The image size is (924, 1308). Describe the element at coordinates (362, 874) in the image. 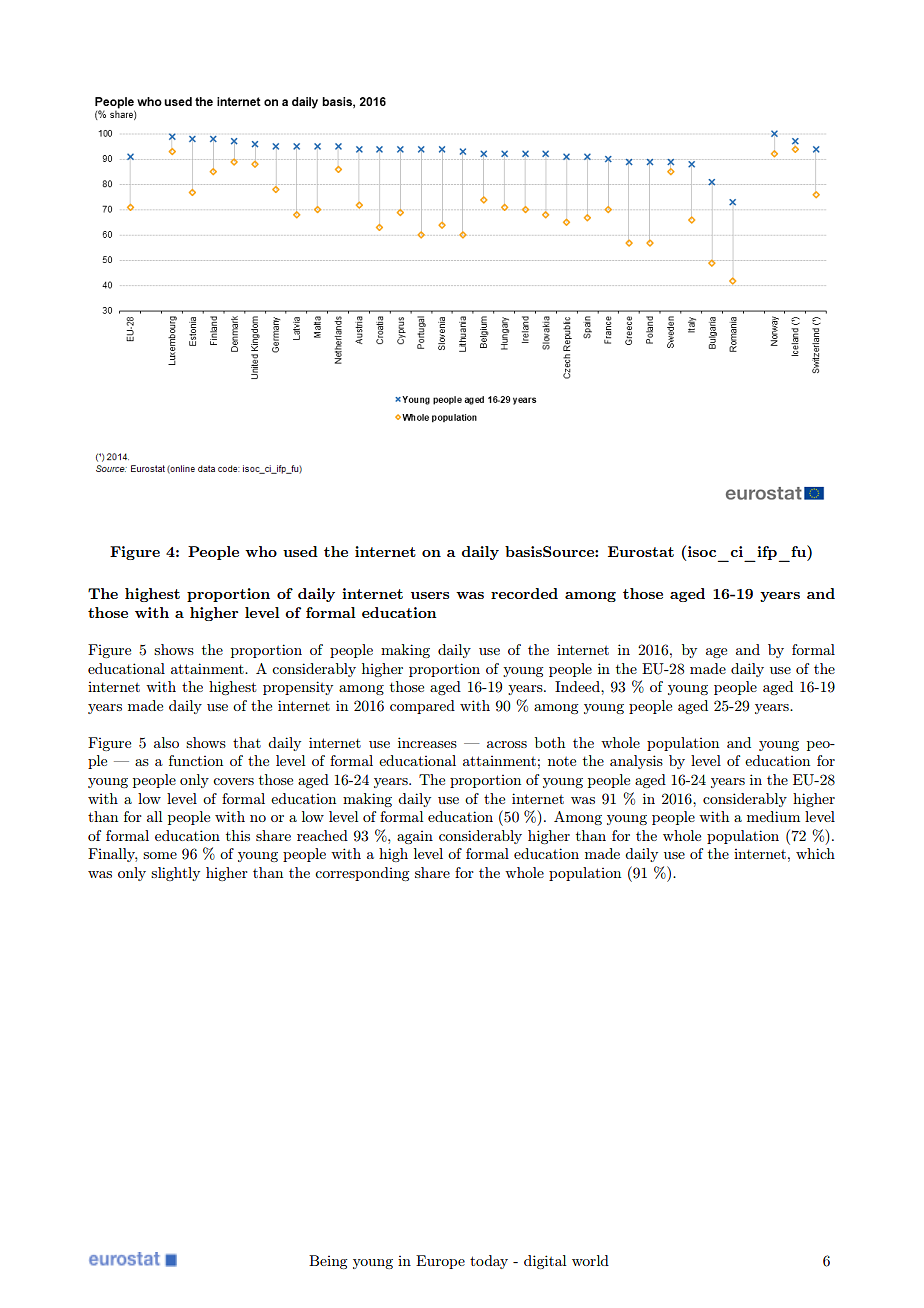

I see `corresponding` at that location.
